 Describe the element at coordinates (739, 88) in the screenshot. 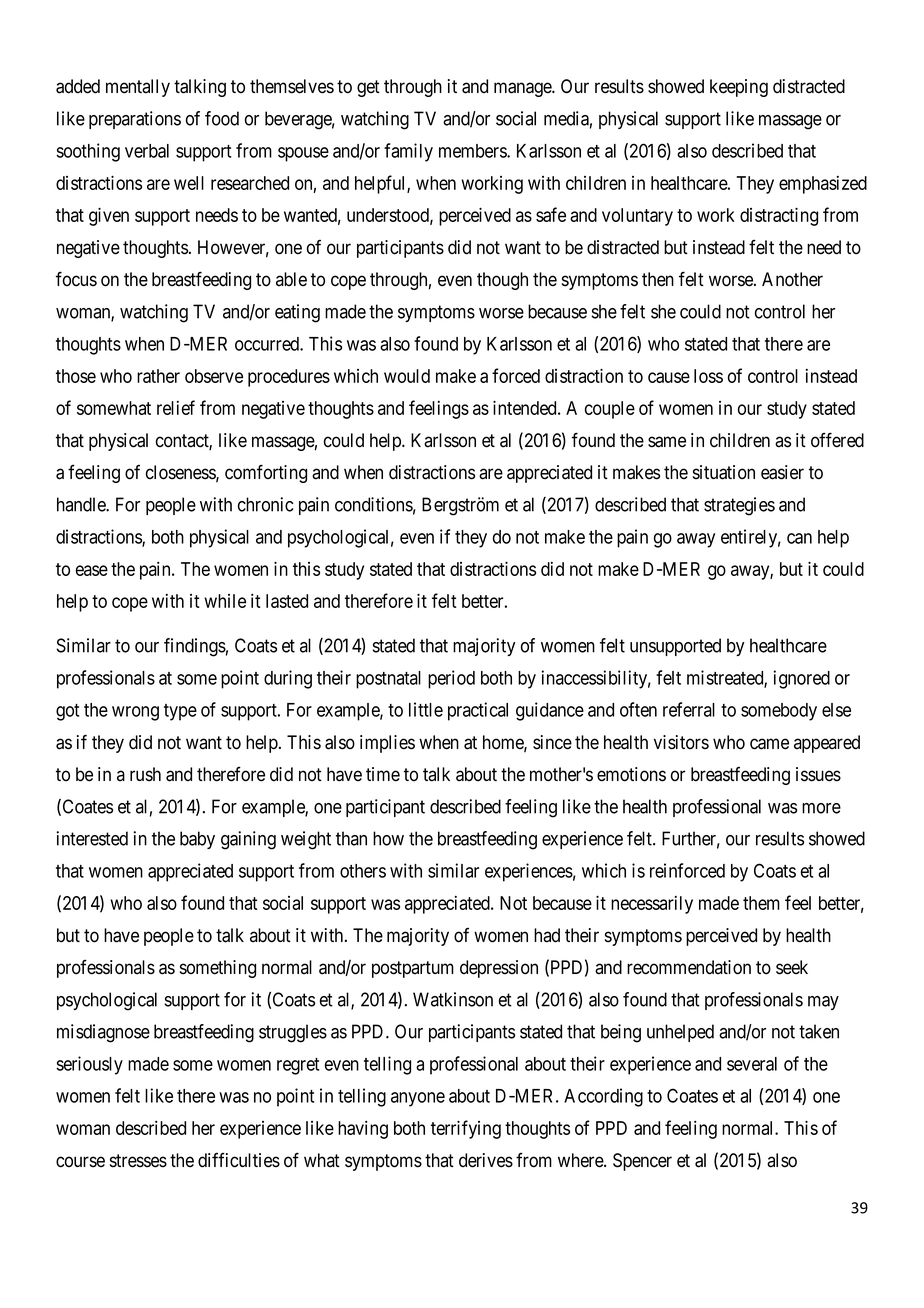

I see `keeping` at that location.
